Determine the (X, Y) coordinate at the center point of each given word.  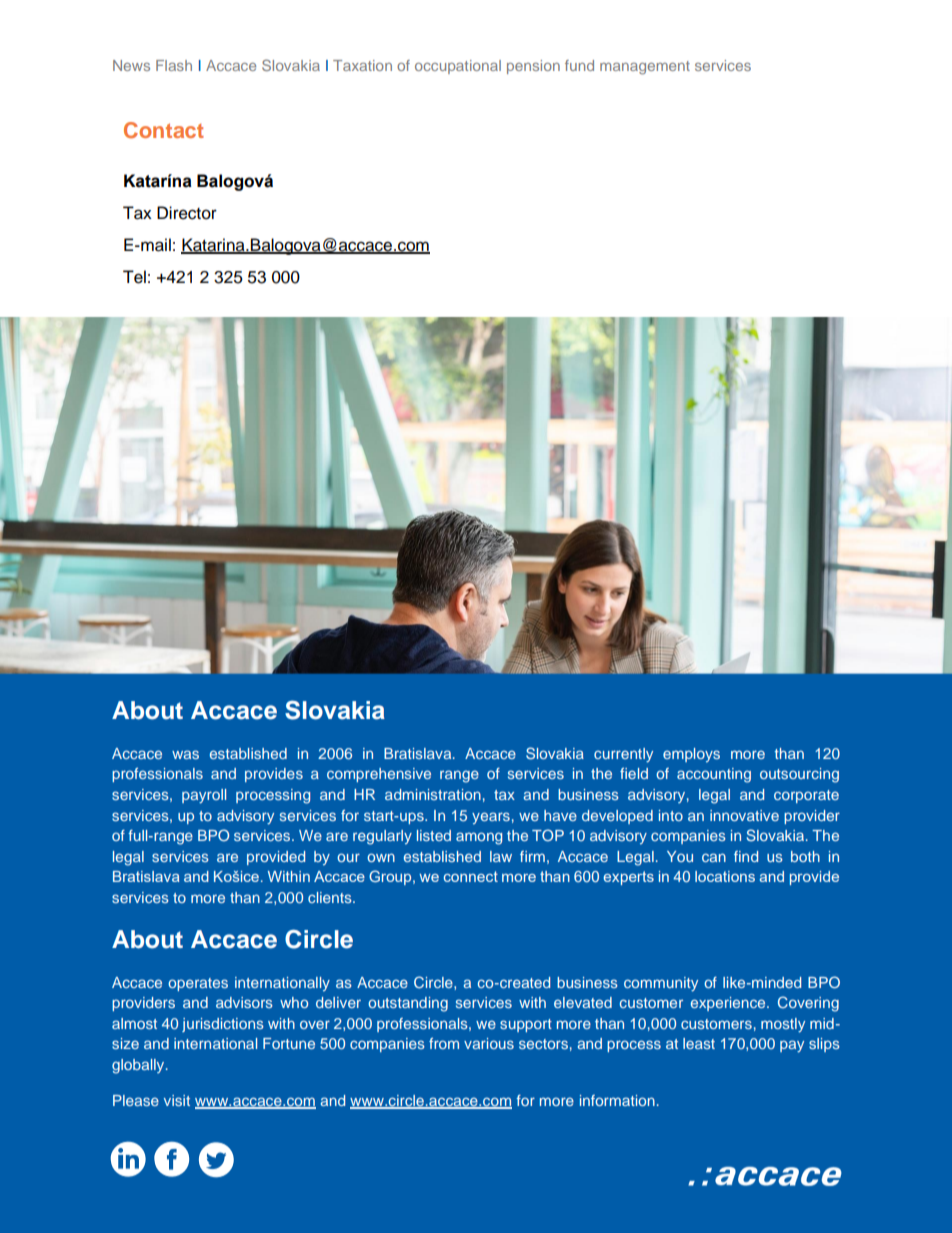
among (479, 838)
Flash (174, 65)
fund (579, 65)
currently (623, 755)
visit (177, 1100)
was (185, 754)
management (645, 68)
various (489, 1043)
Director (187, 213)
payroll (204, 796)
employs (691, 755)
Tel (134, 277)
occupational (458, 67)
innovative (744, 815)
